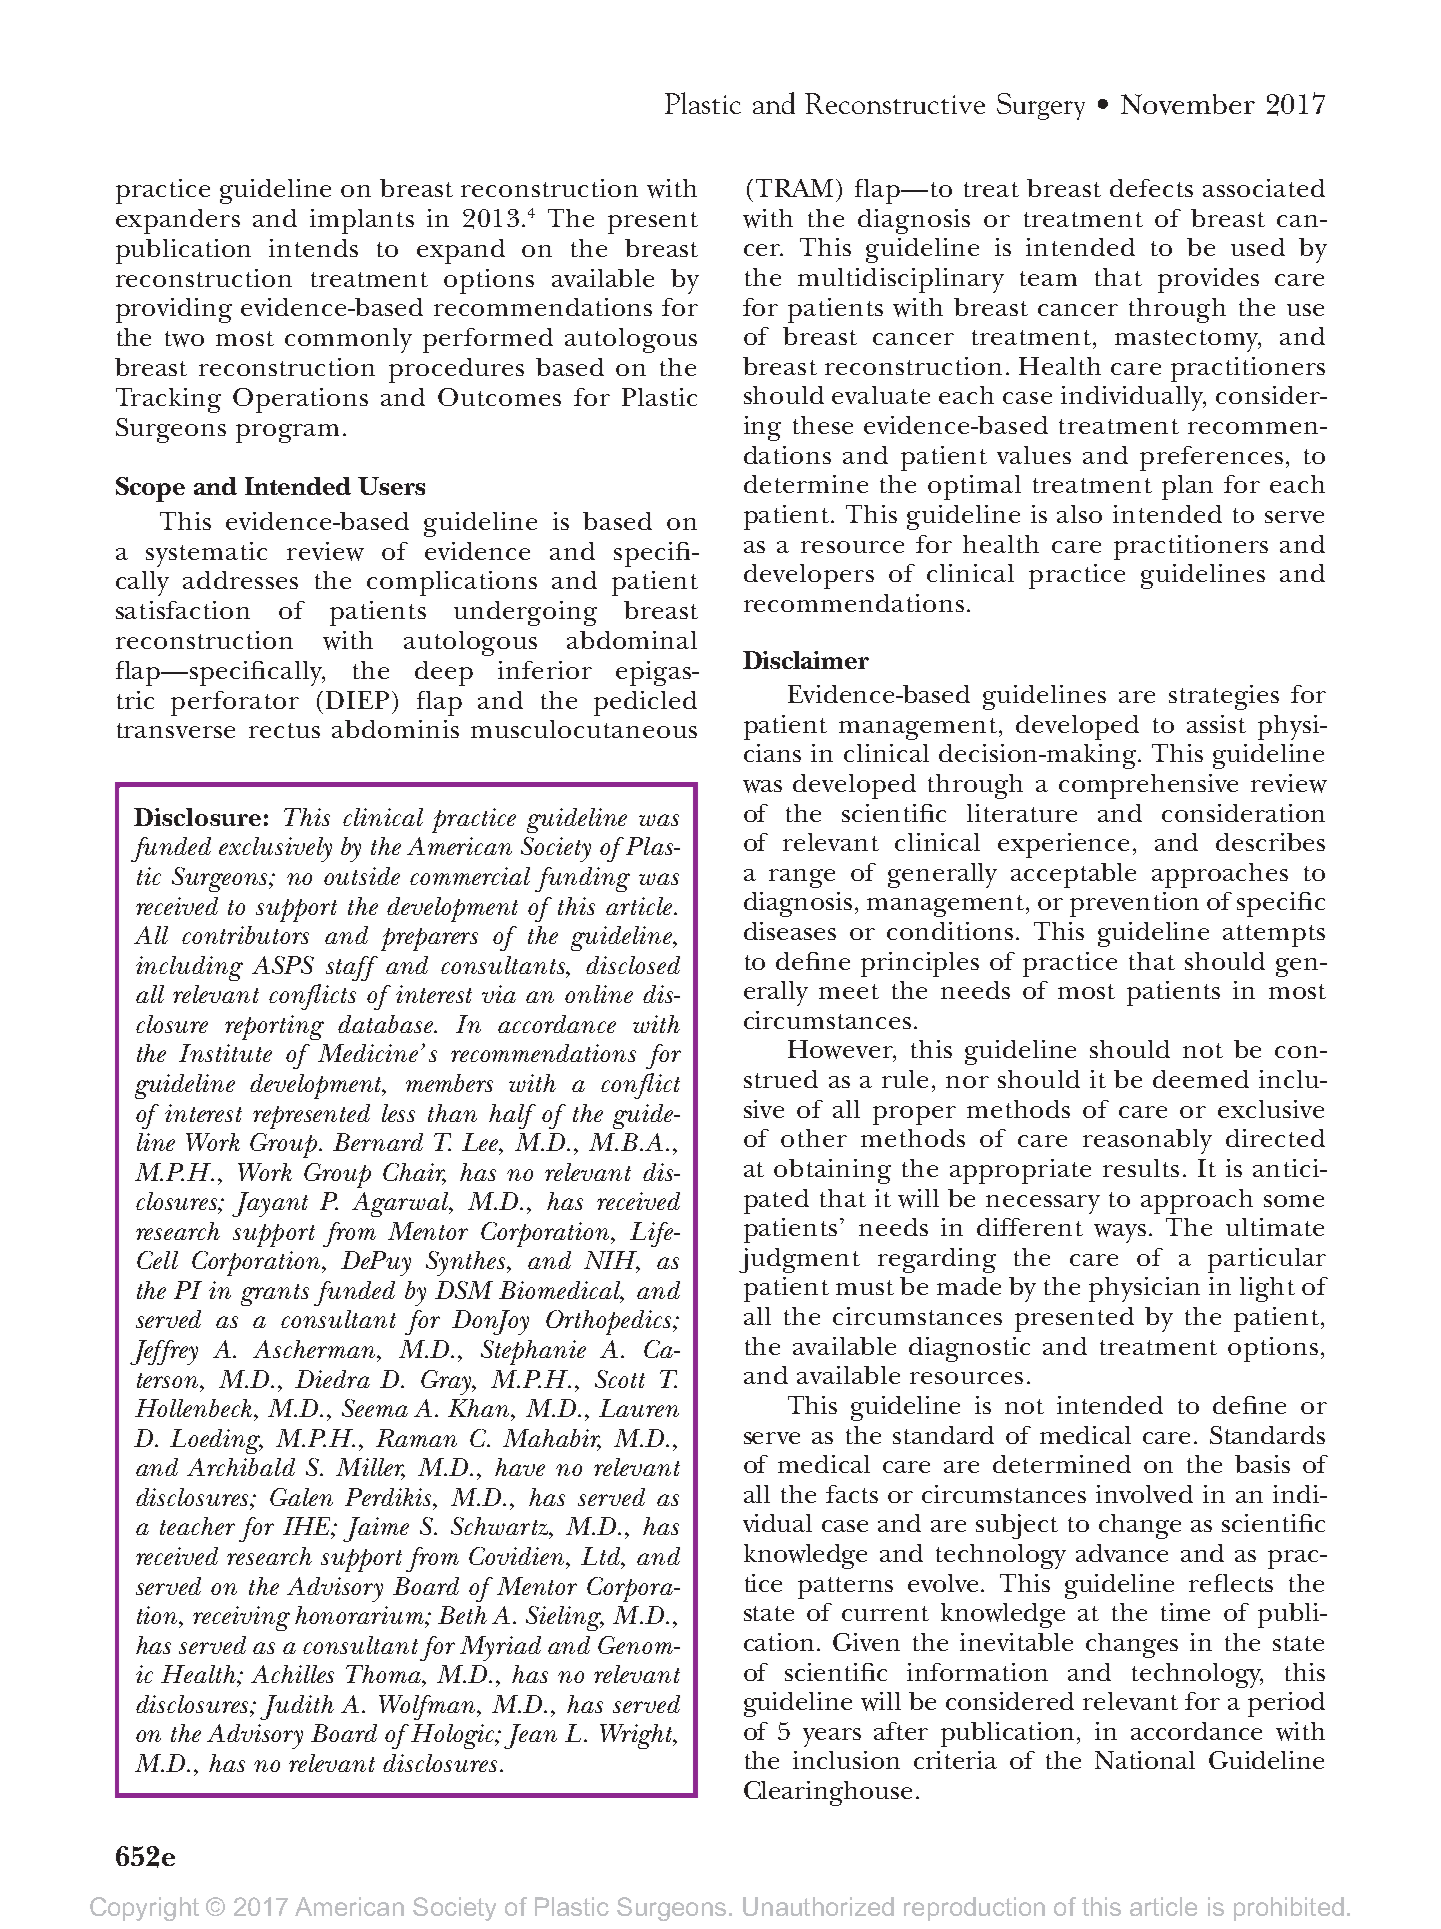 The height and width of the document is (1929, 1441). Describe the element at coordinates (852, 1494) in the document. I see `facts` at that location.
